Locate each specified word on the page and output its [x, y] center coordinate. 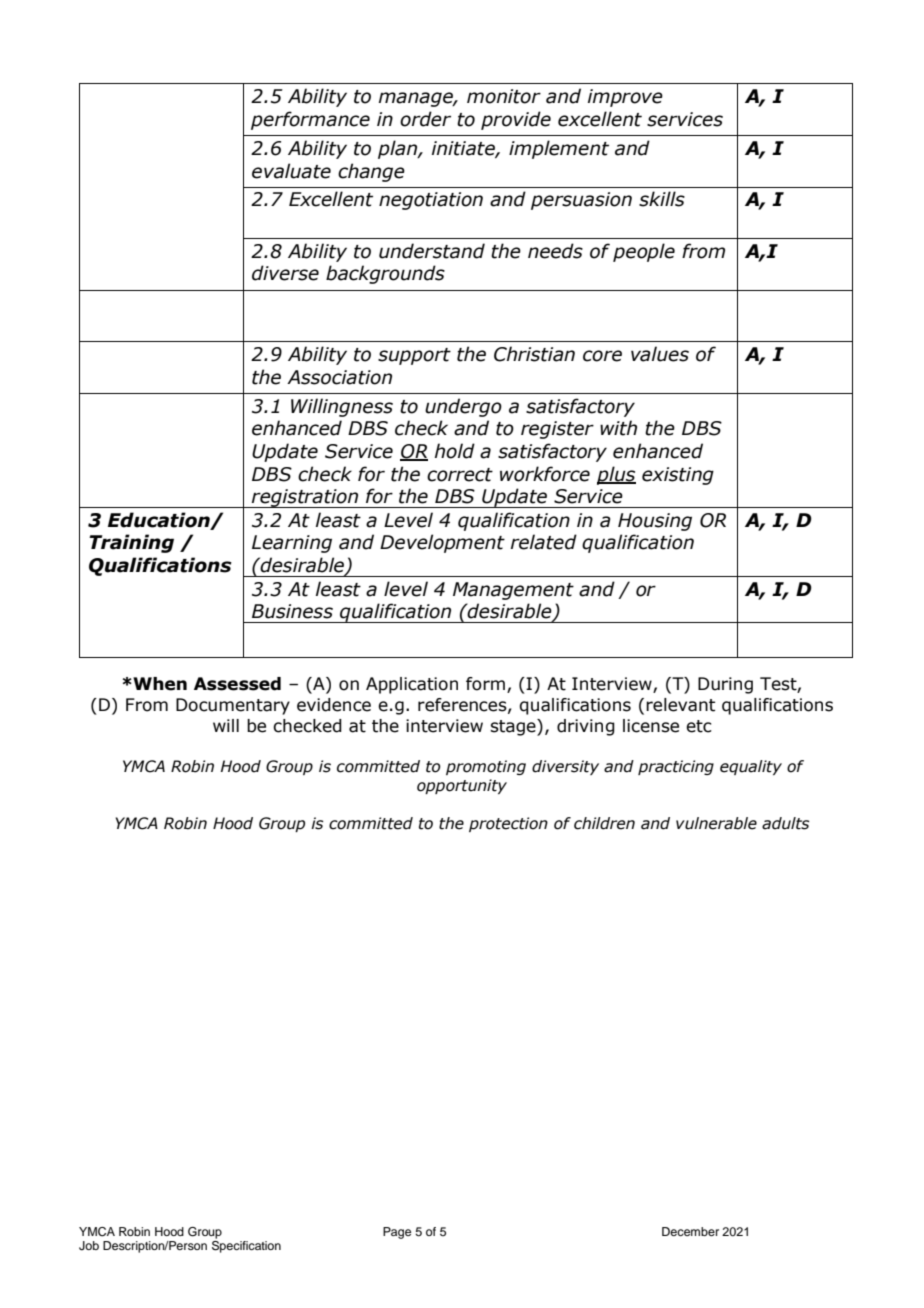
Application [412, 685]
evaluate [291, 171]
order [425, 119]
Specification [246, 1247]
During [725, 685]
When [159, 684]
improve [625, 98]
